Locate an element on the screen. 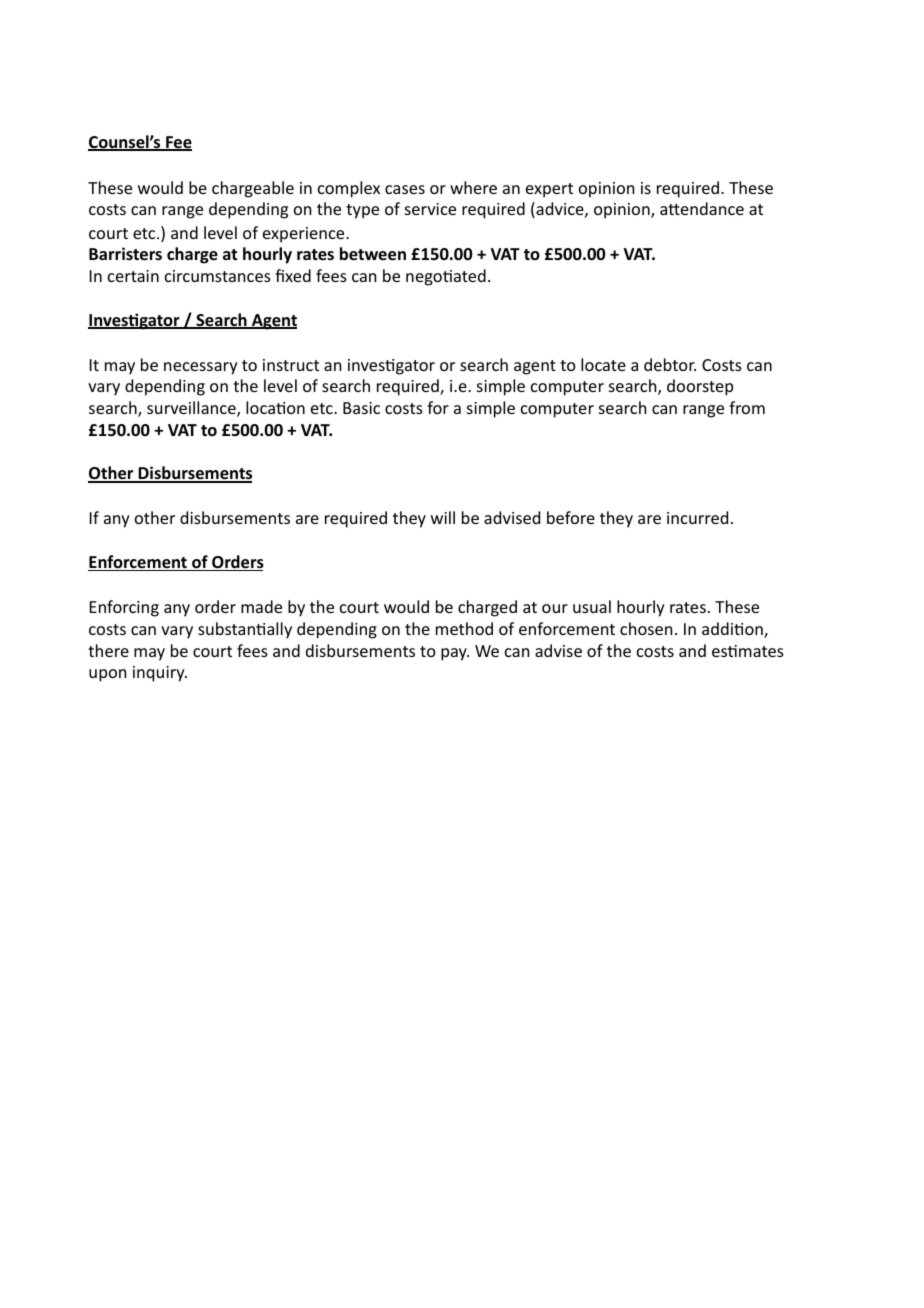  expert is located at coordinates (549, 190).
